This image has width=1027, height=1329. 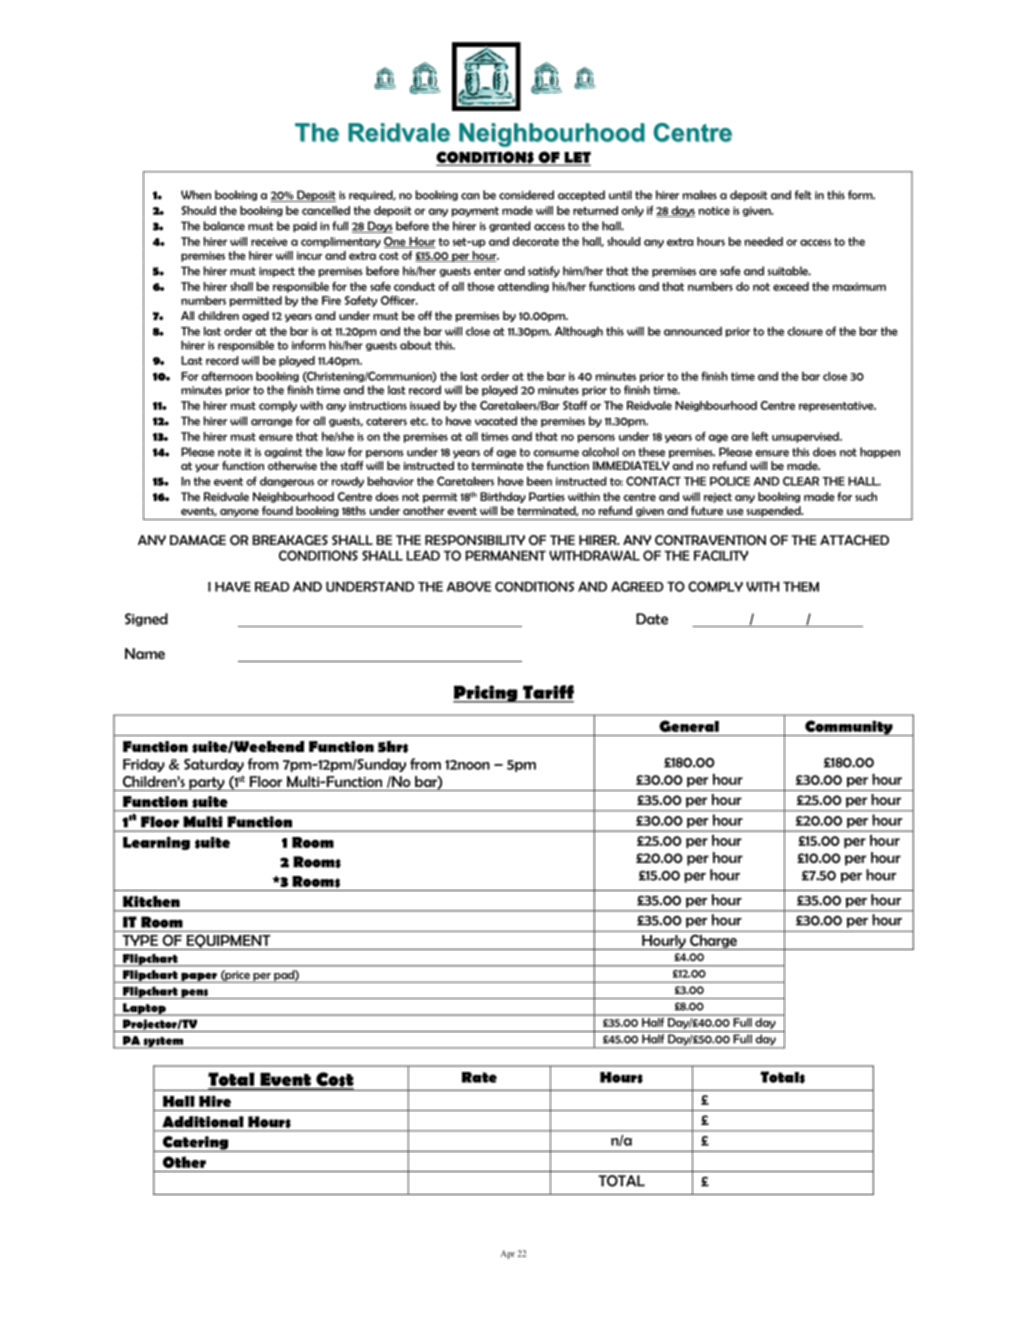 I want to click on PERMANENT, so click(x=505, y=555).
